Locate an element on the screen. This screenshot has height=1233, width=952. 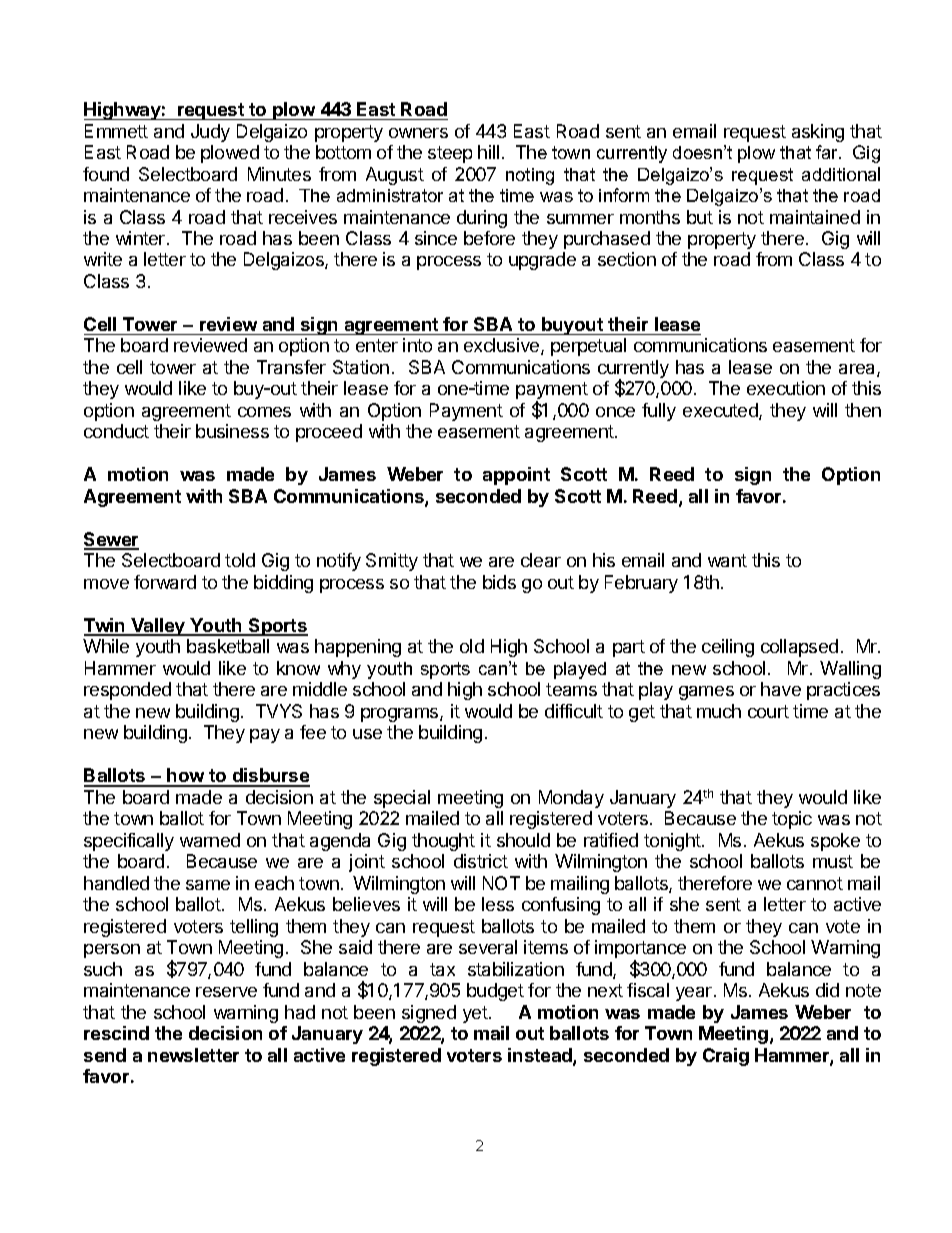
topic is located at coordinates (792, 820).
